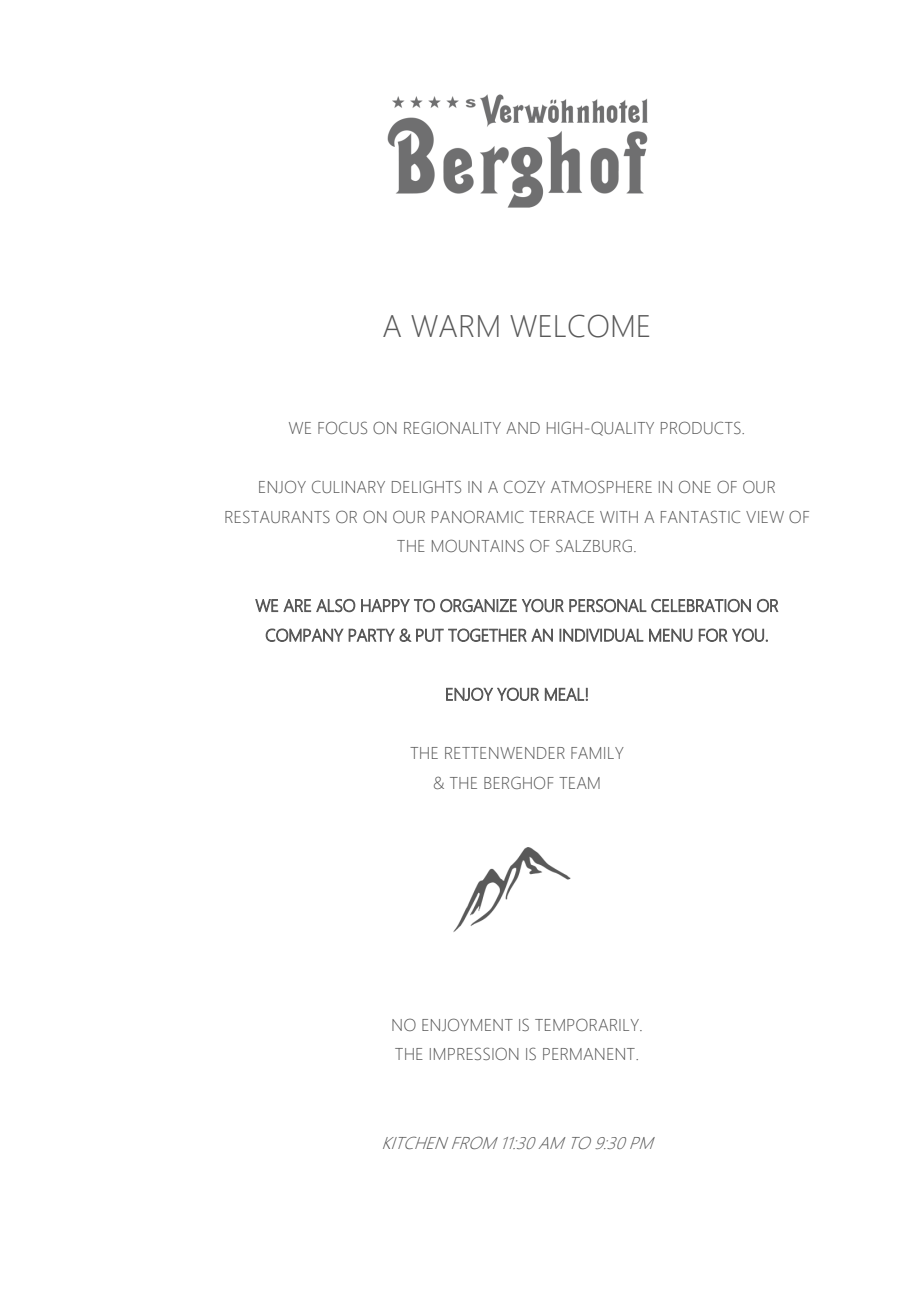 The width and height of the screenshot is (924, 1308). Describe the element at coordinates (348, 486) in the screenshot. I see `CULINARY` at that location.
